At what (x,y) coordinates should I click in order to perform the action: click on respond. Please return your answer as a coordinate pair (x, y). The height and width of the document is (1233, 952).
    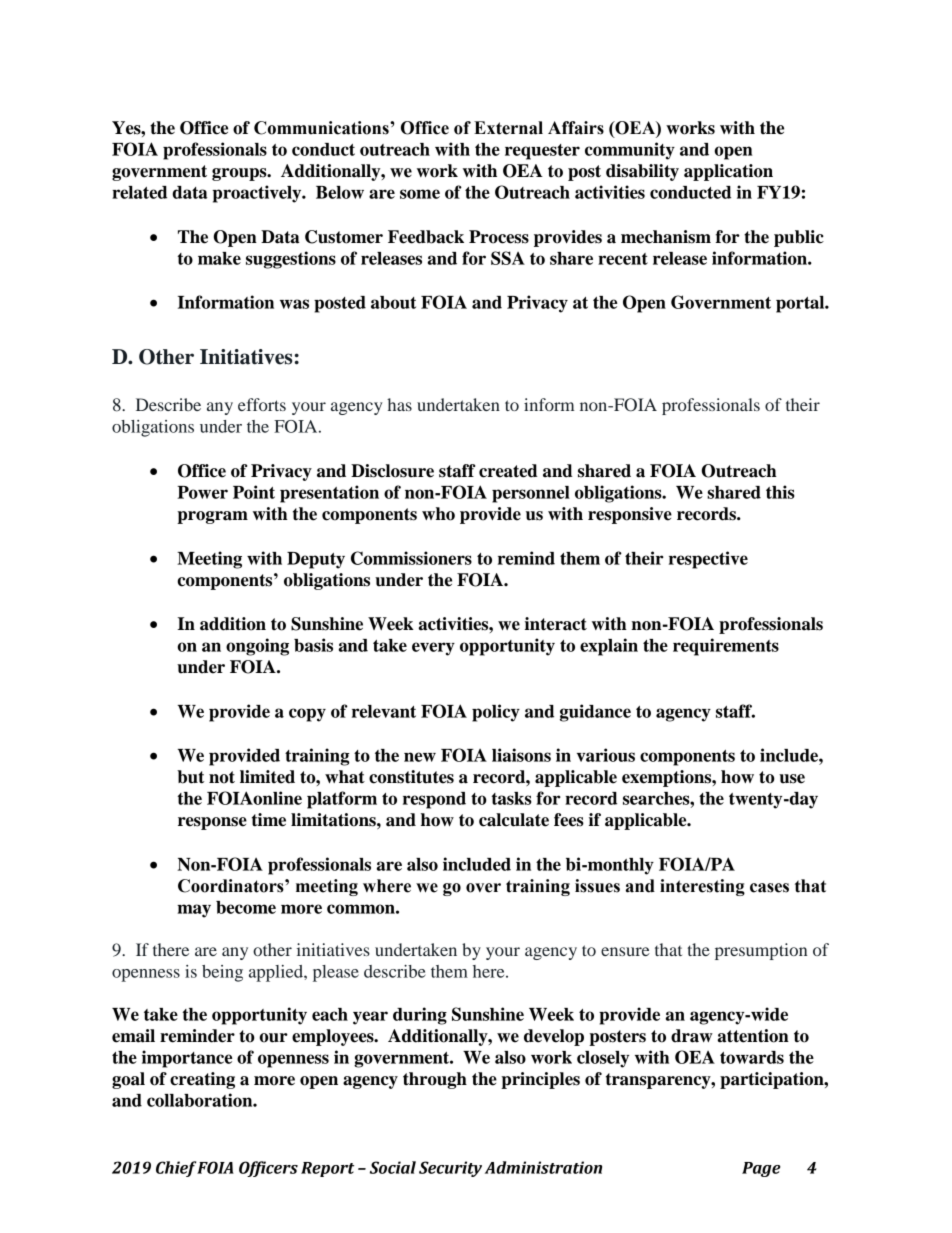
    Looking at the image, I should click on (434, 800).
